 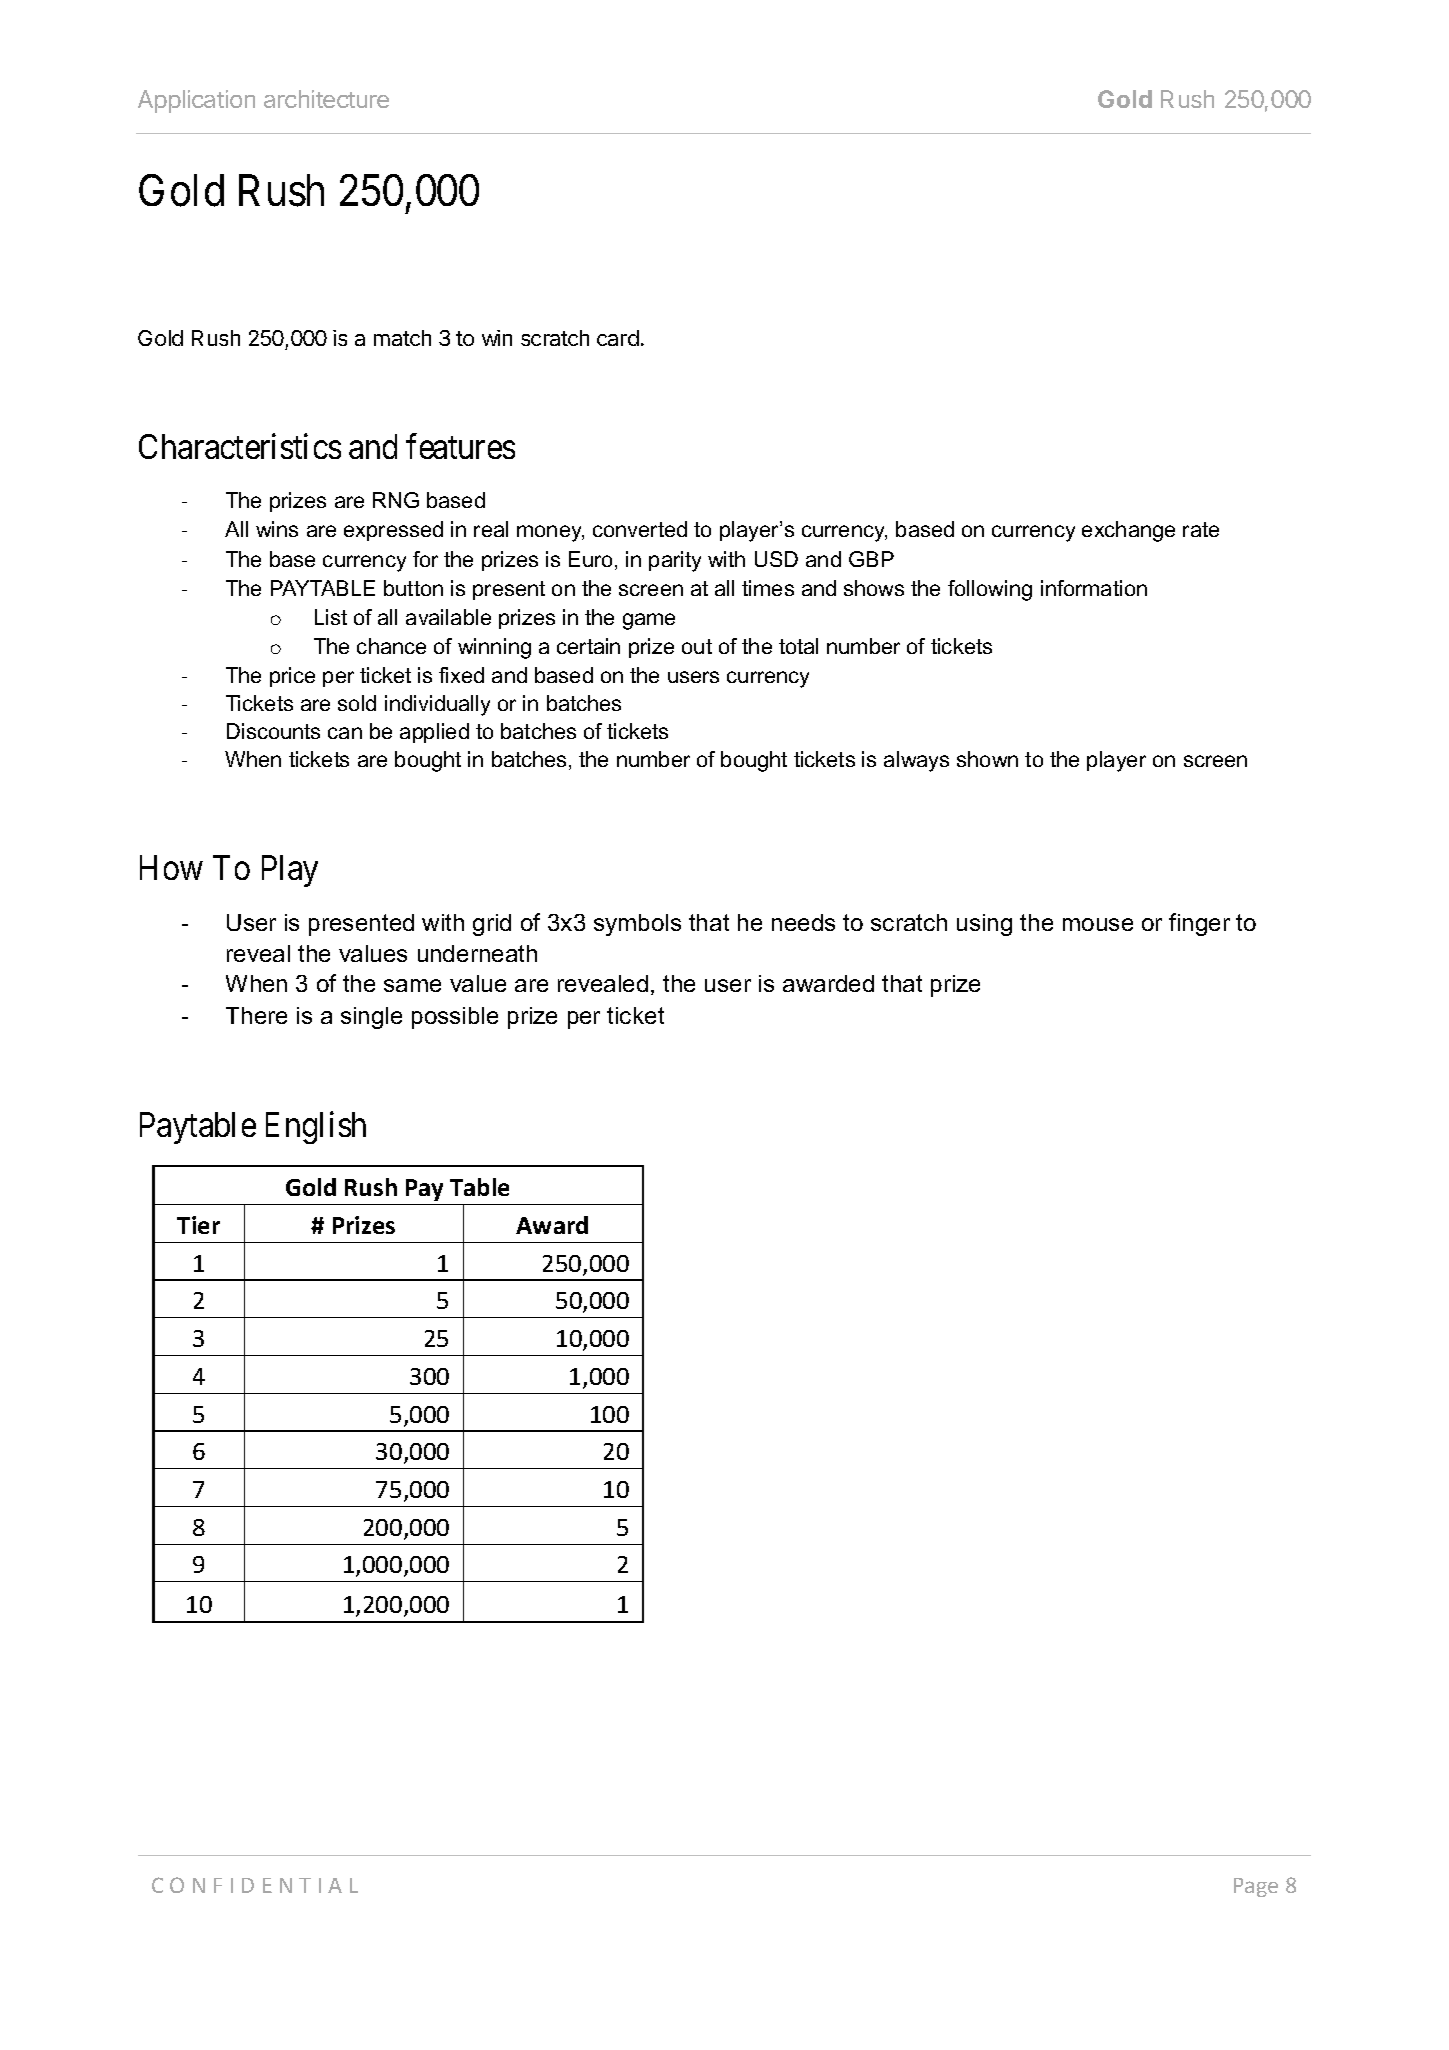 I want to click on Page, so click(x=1256, y=1887).
